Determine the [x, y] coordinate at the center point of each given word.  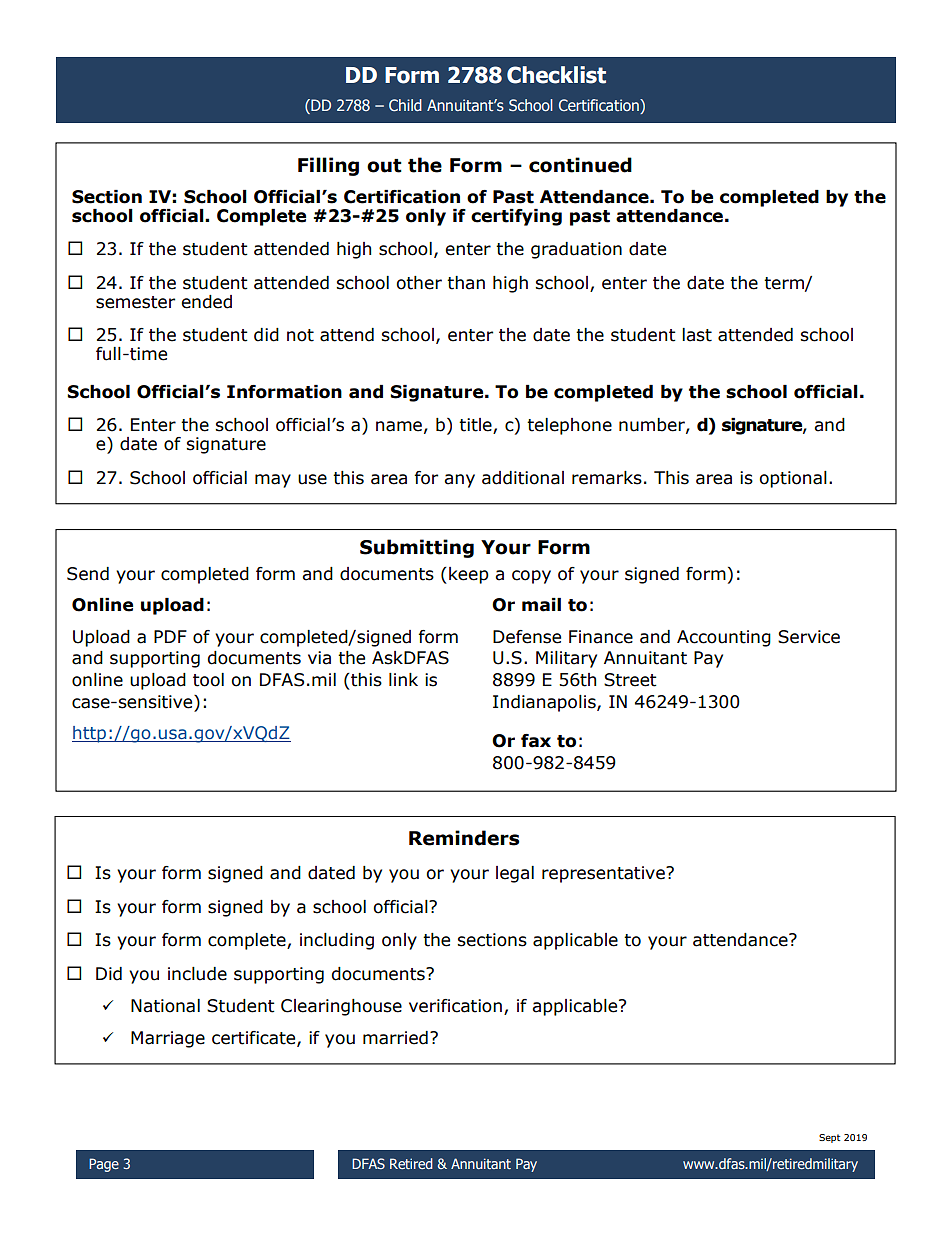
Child [405, 105]
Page [104, 1165]
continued [580, 165]
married [395, 1038]
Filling [328, 166]
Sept [829, 1138]
